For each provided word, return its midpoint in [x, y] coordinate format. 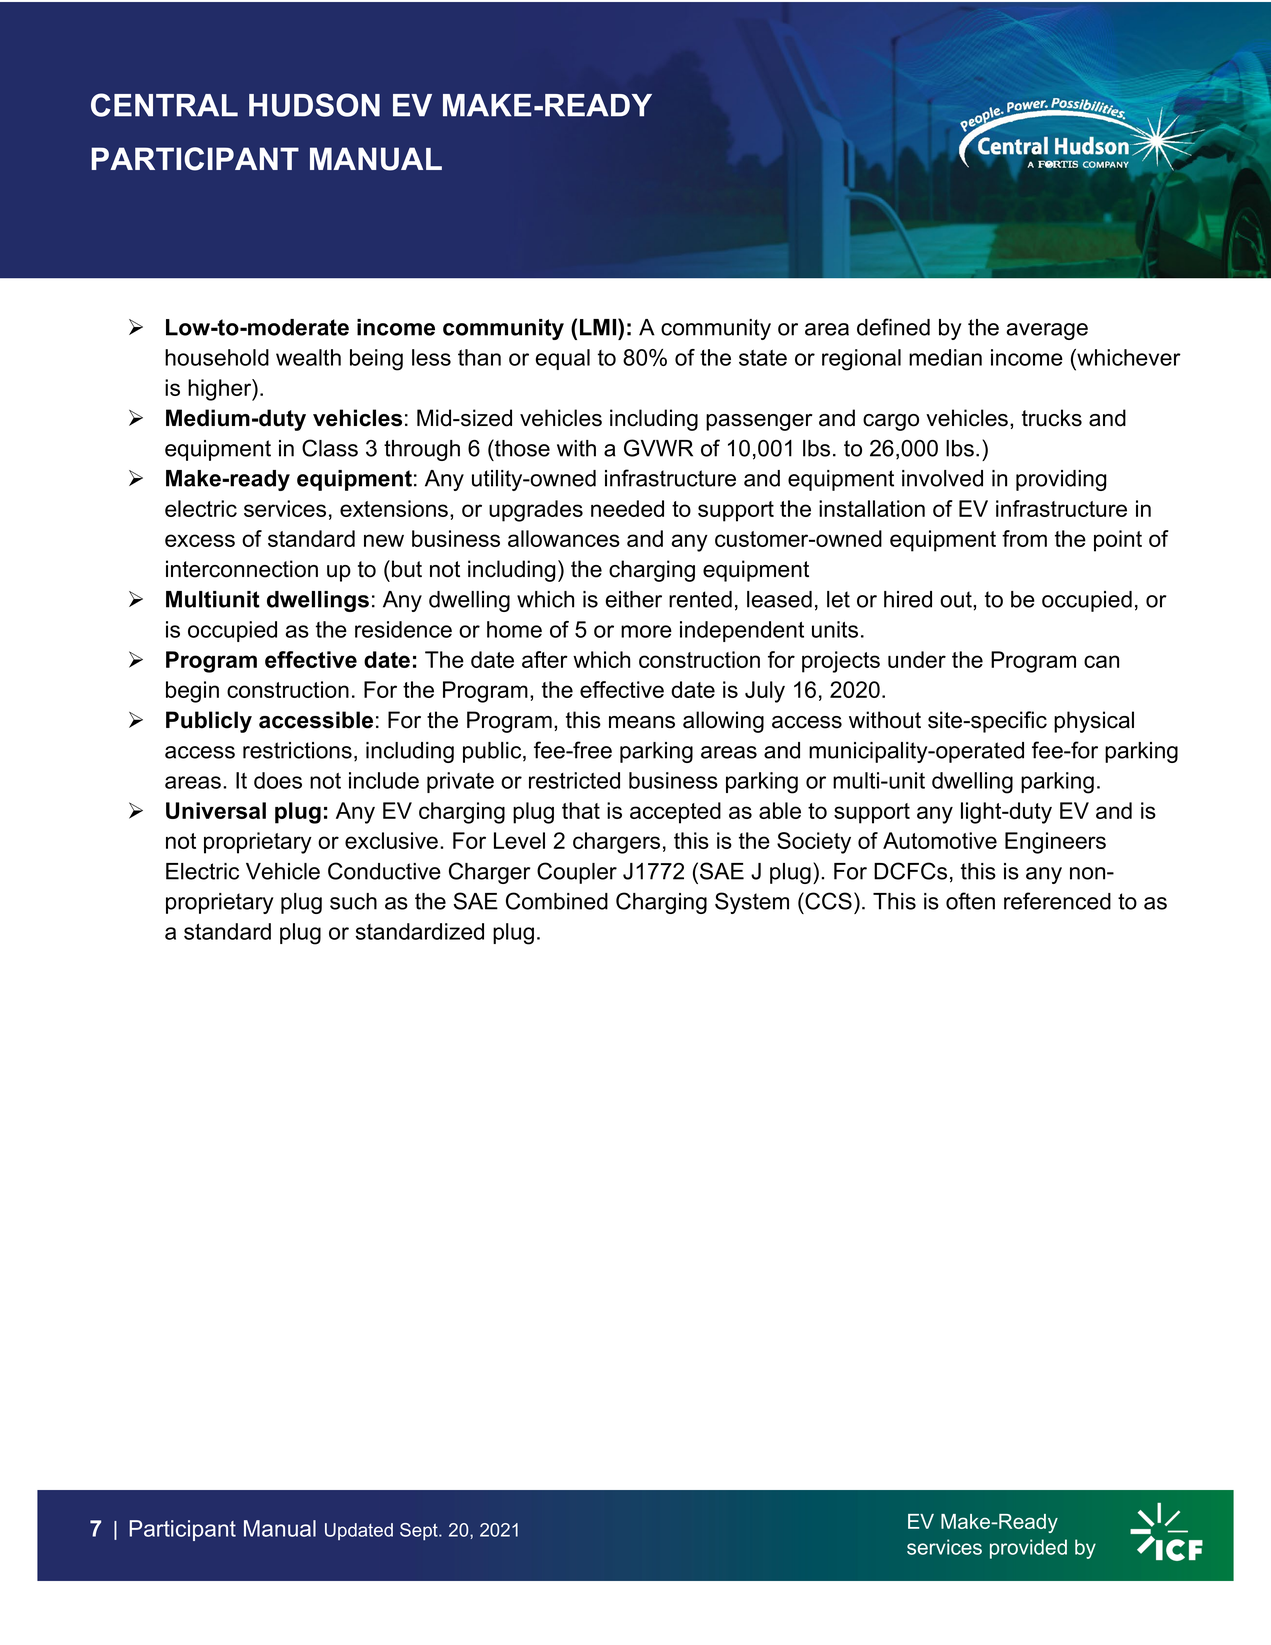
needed [627, 508]
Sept [420, 1531]
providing [1061, 480]
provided [1028, 1549]
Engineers [1055, 843]
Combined [557, 901]
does [278, 780]
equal [562, 359]
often [970, 901]
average [1047, 331]
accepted [675, 813]
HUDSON [314, 105]
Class [330, 448]
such [353, 901]
